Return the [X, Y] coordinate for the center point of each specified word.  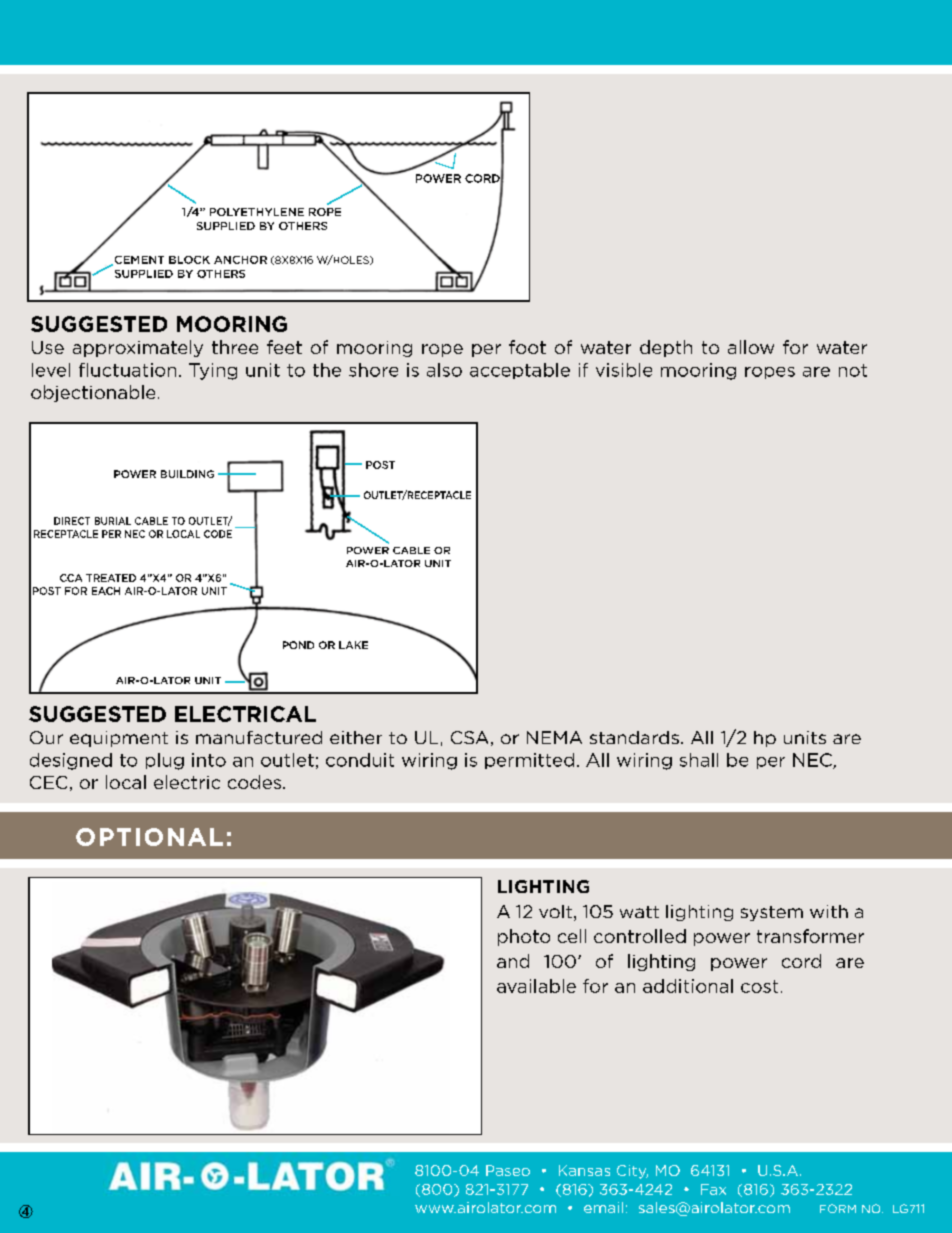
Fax [713, 1189]
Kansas [584, 1170]
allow [751, 347]
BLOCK [189, 260]
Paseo [508, 1170]
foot [527, 347]
